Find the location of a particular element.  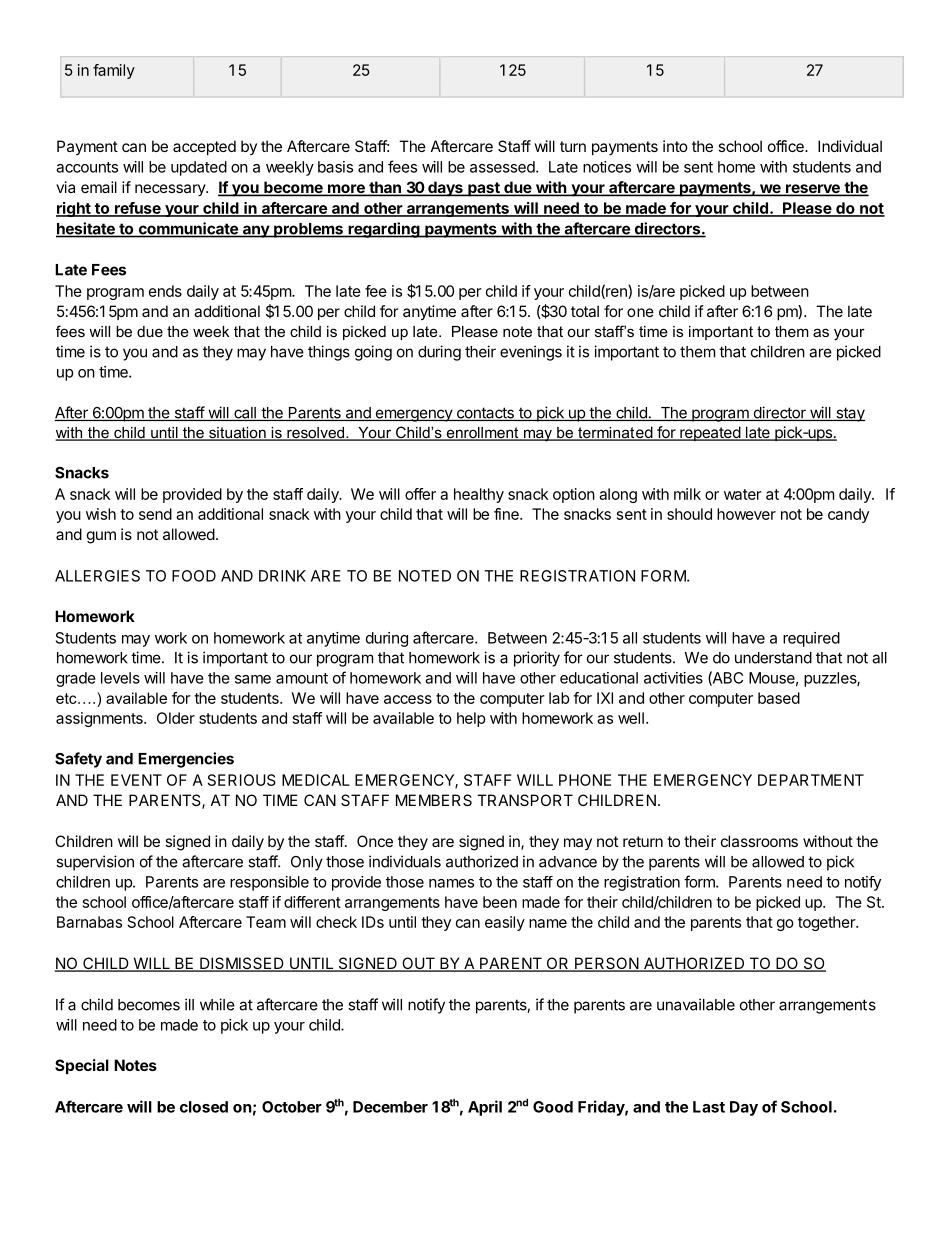

into is located at coordinates (675, 146).
